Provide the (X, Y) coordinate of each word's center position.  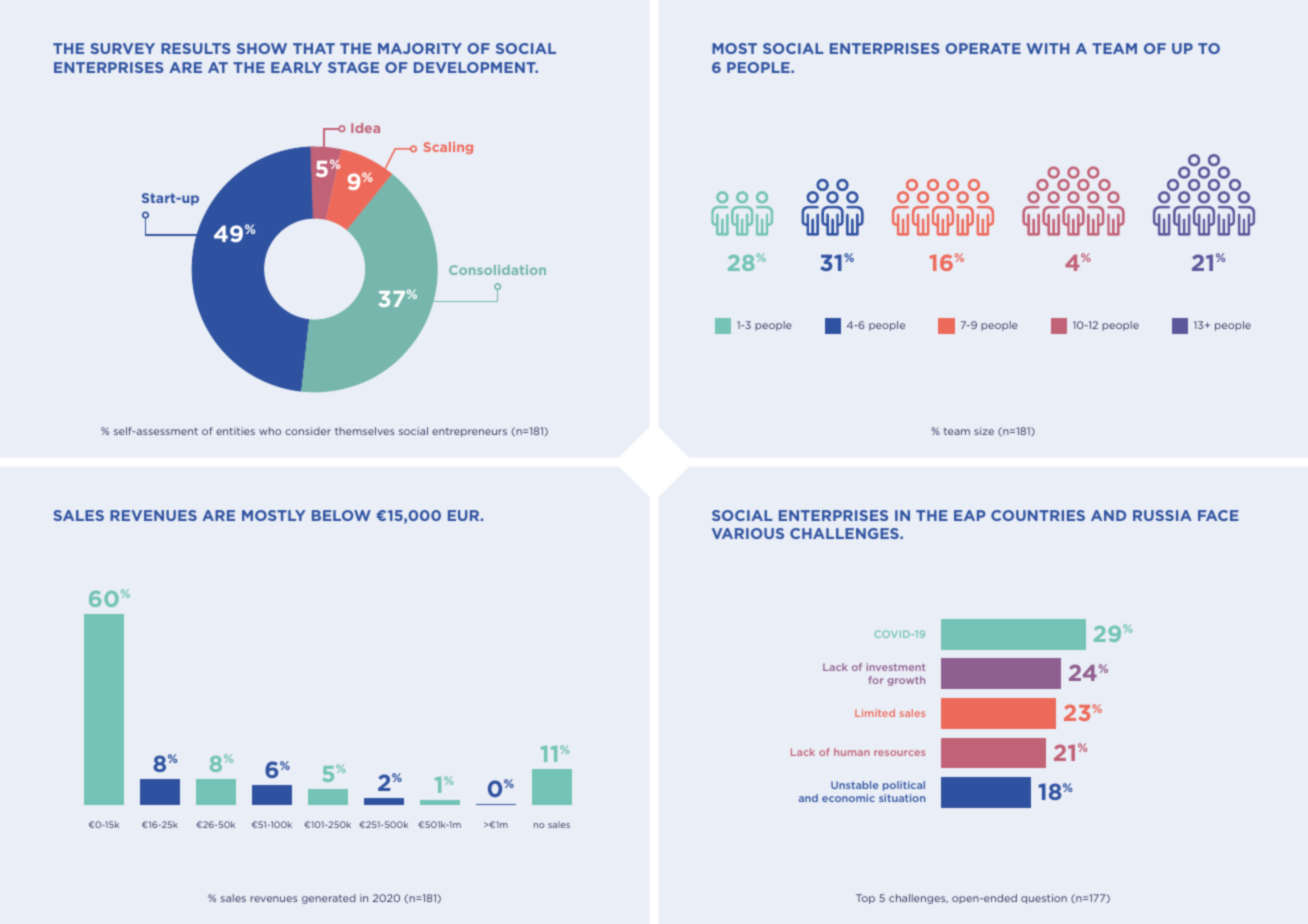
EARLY (296, 67)
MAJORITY (420, 48)
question (1044, 899)
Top (865, 899)
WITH (1047, 48)
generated (329, 899)
